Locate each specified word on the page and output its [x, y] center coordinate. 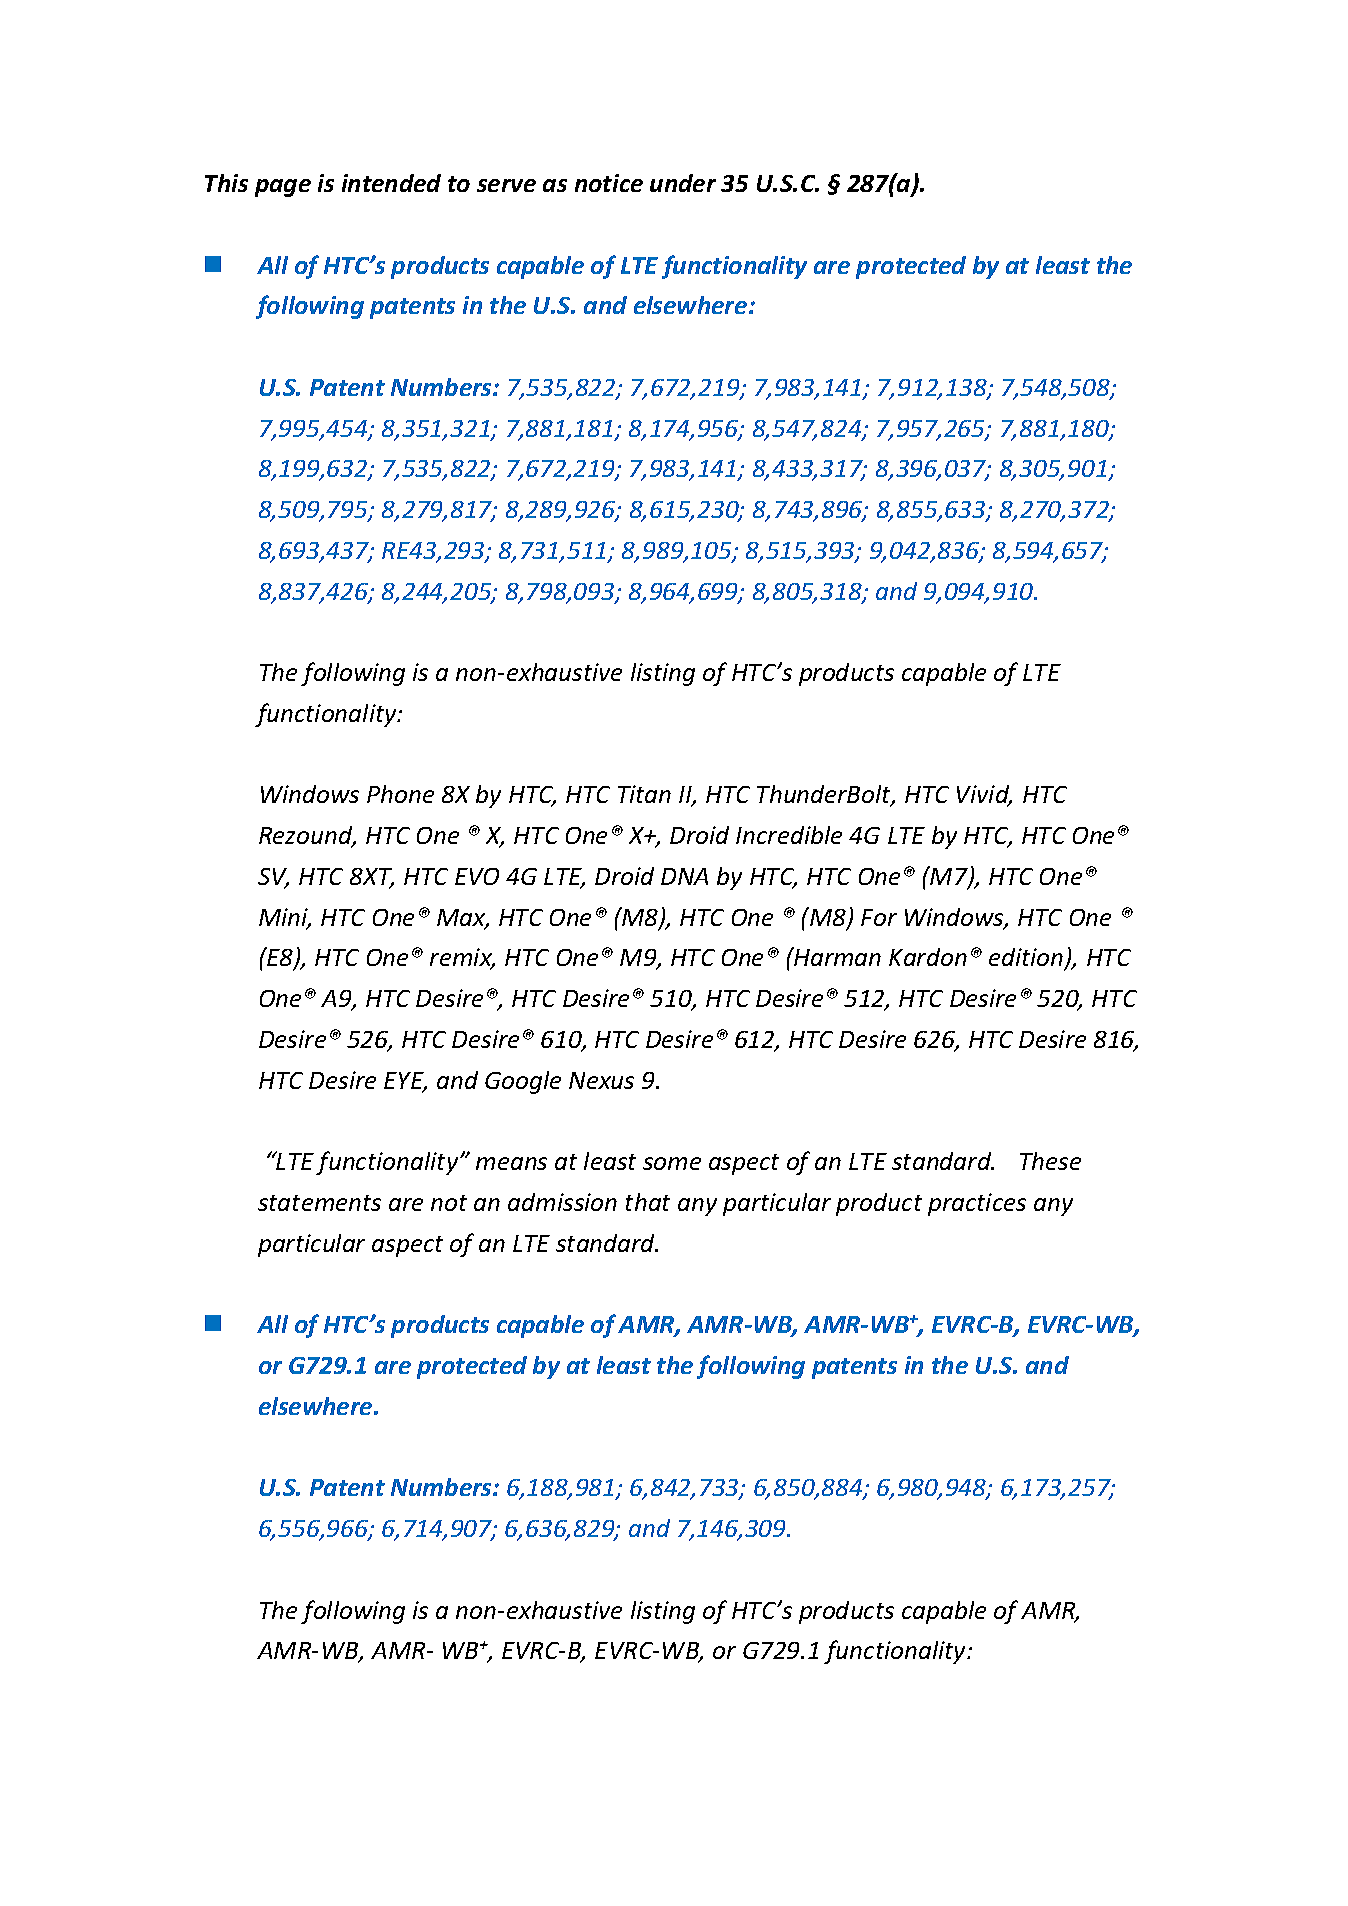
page [283, 188]
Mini [285, 918]
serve [506, 185]
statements [319, 1203]
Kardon [928, 957]
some [672, 1163]
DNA [684, 876]
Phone [400, 794]
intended [391, 183]
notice [609, 183]
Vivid [984, 796]
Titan [644, 794]
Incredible [789, 835]
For [879, 917]
